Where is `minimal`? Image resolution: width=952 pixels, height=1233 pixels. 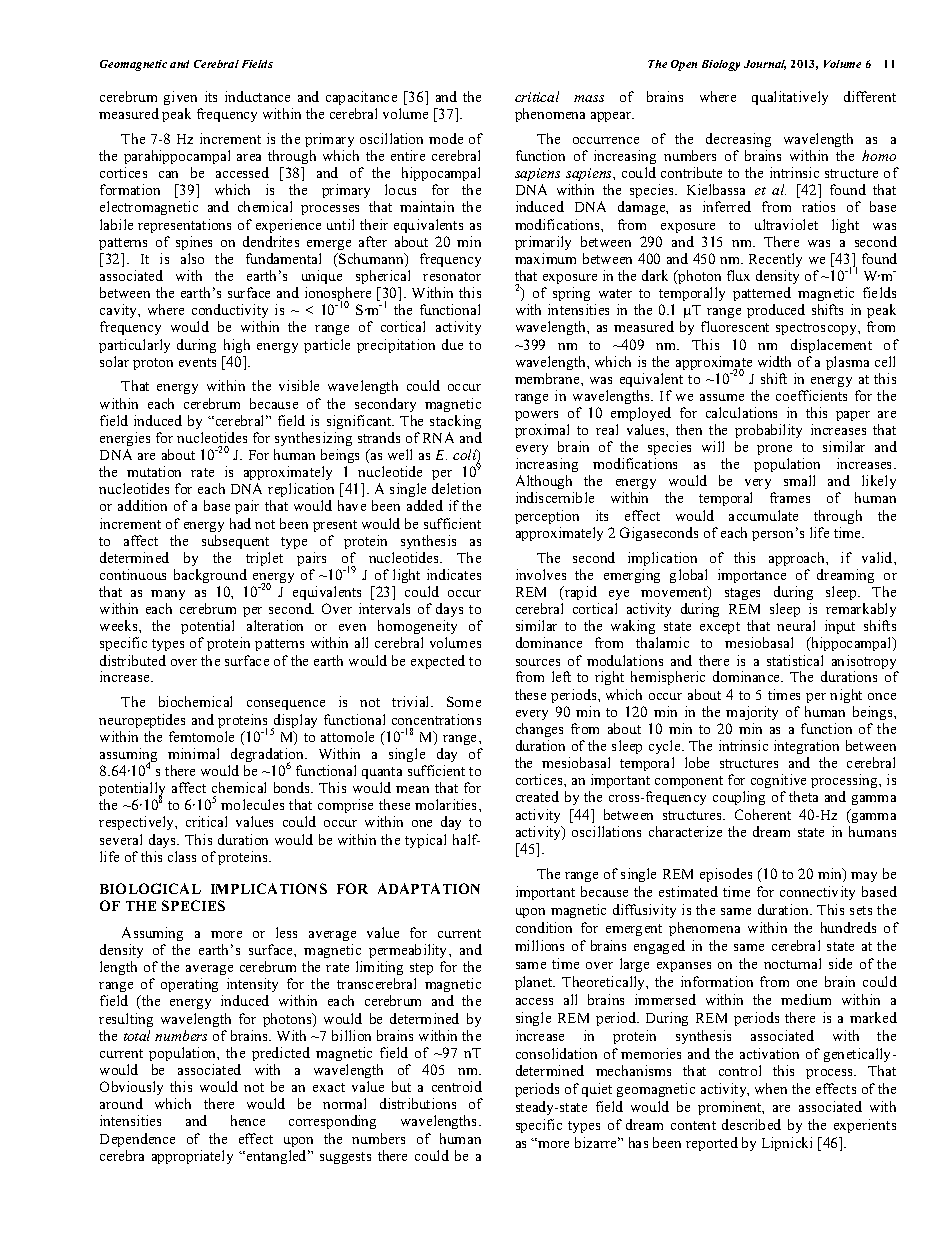 minimal is located at coordinates (193, 753).
